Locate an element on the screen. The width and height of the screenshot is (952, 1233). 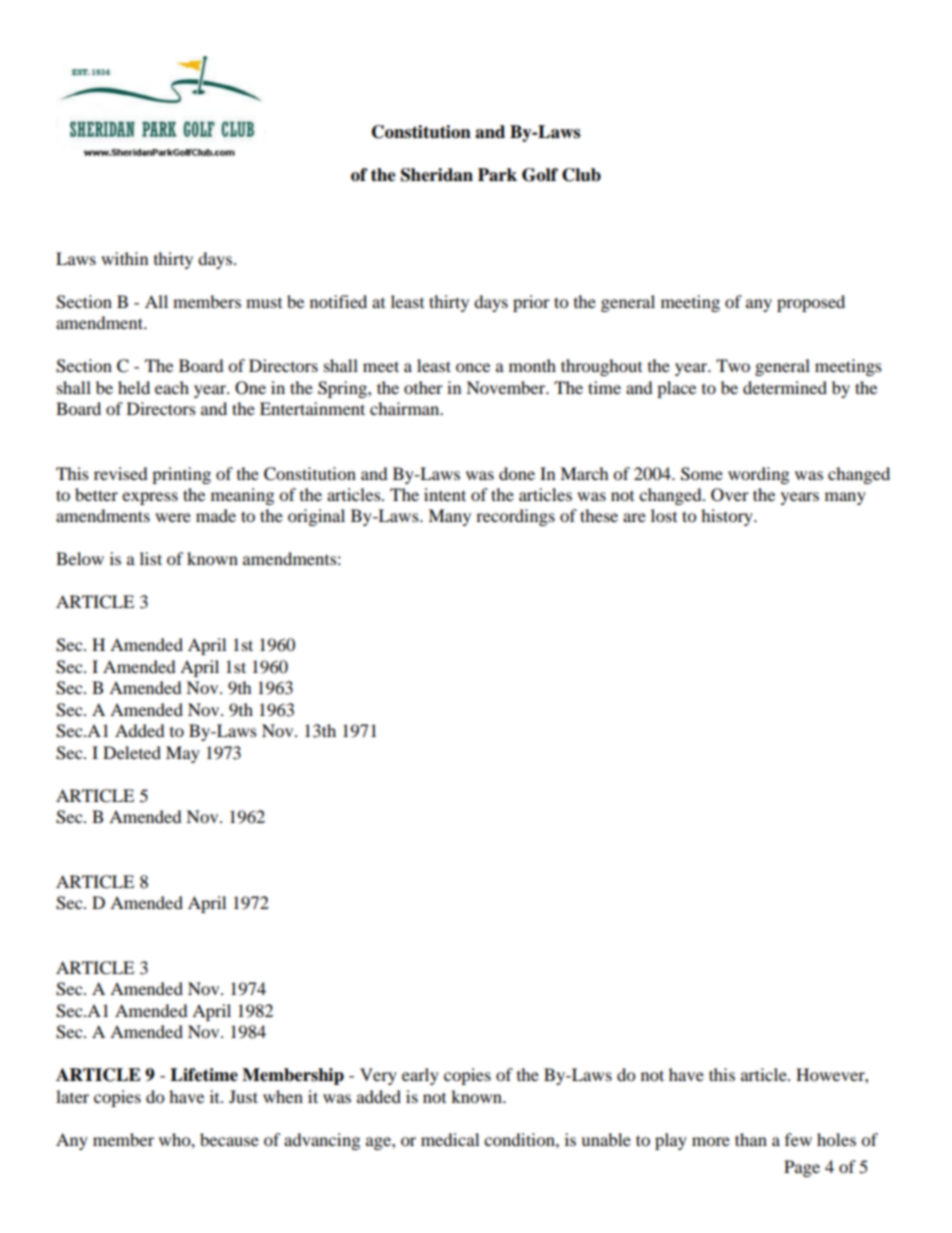
proposed is located at coordinates (811, 303).
